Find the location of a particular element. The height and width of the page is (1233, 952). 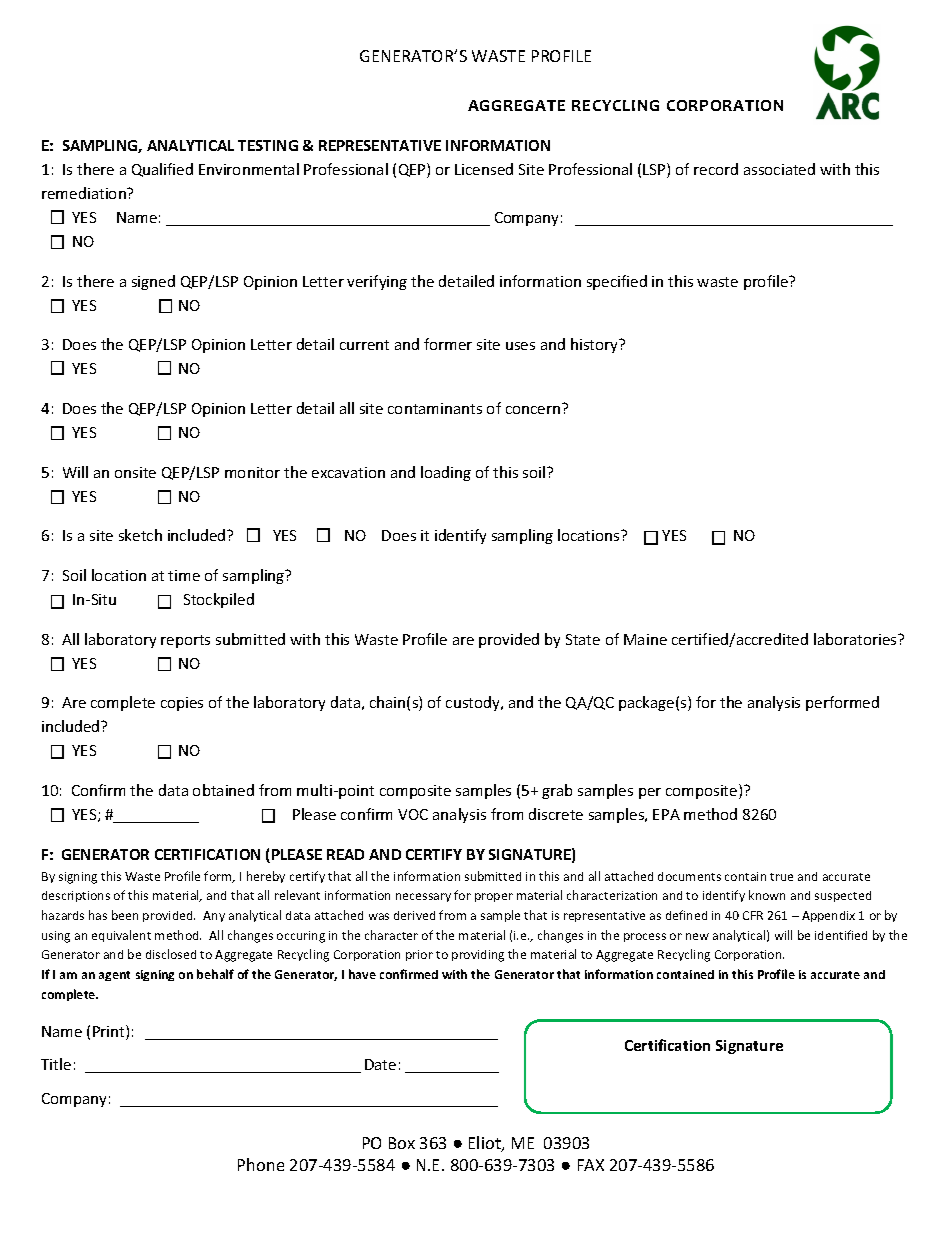

custody is located at coordinates (474, 703).
